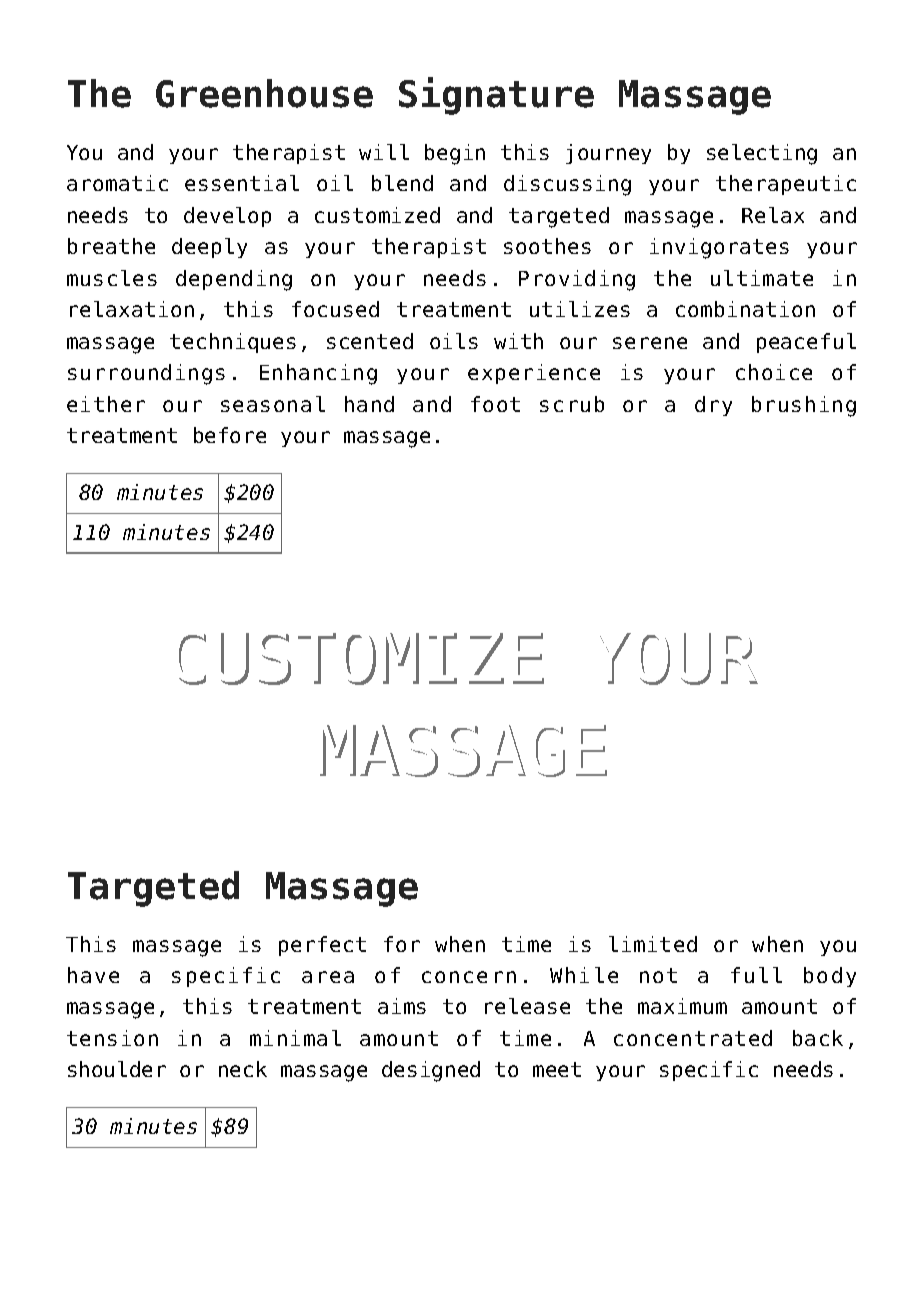  I want to click on concern, so click(469, 977).
